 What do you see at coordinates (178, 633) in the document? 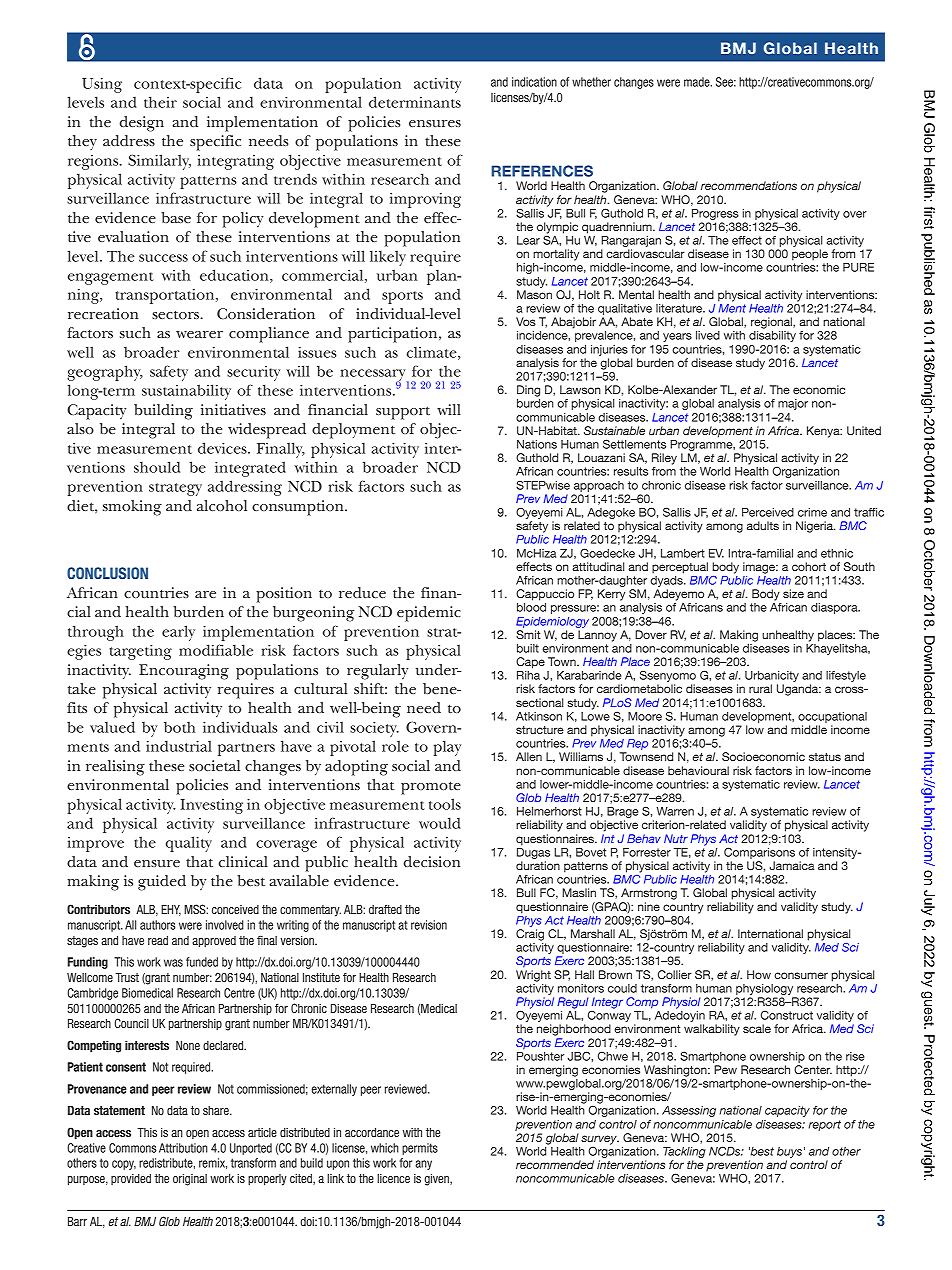
I see `early` at bounding box center [178, 633].
